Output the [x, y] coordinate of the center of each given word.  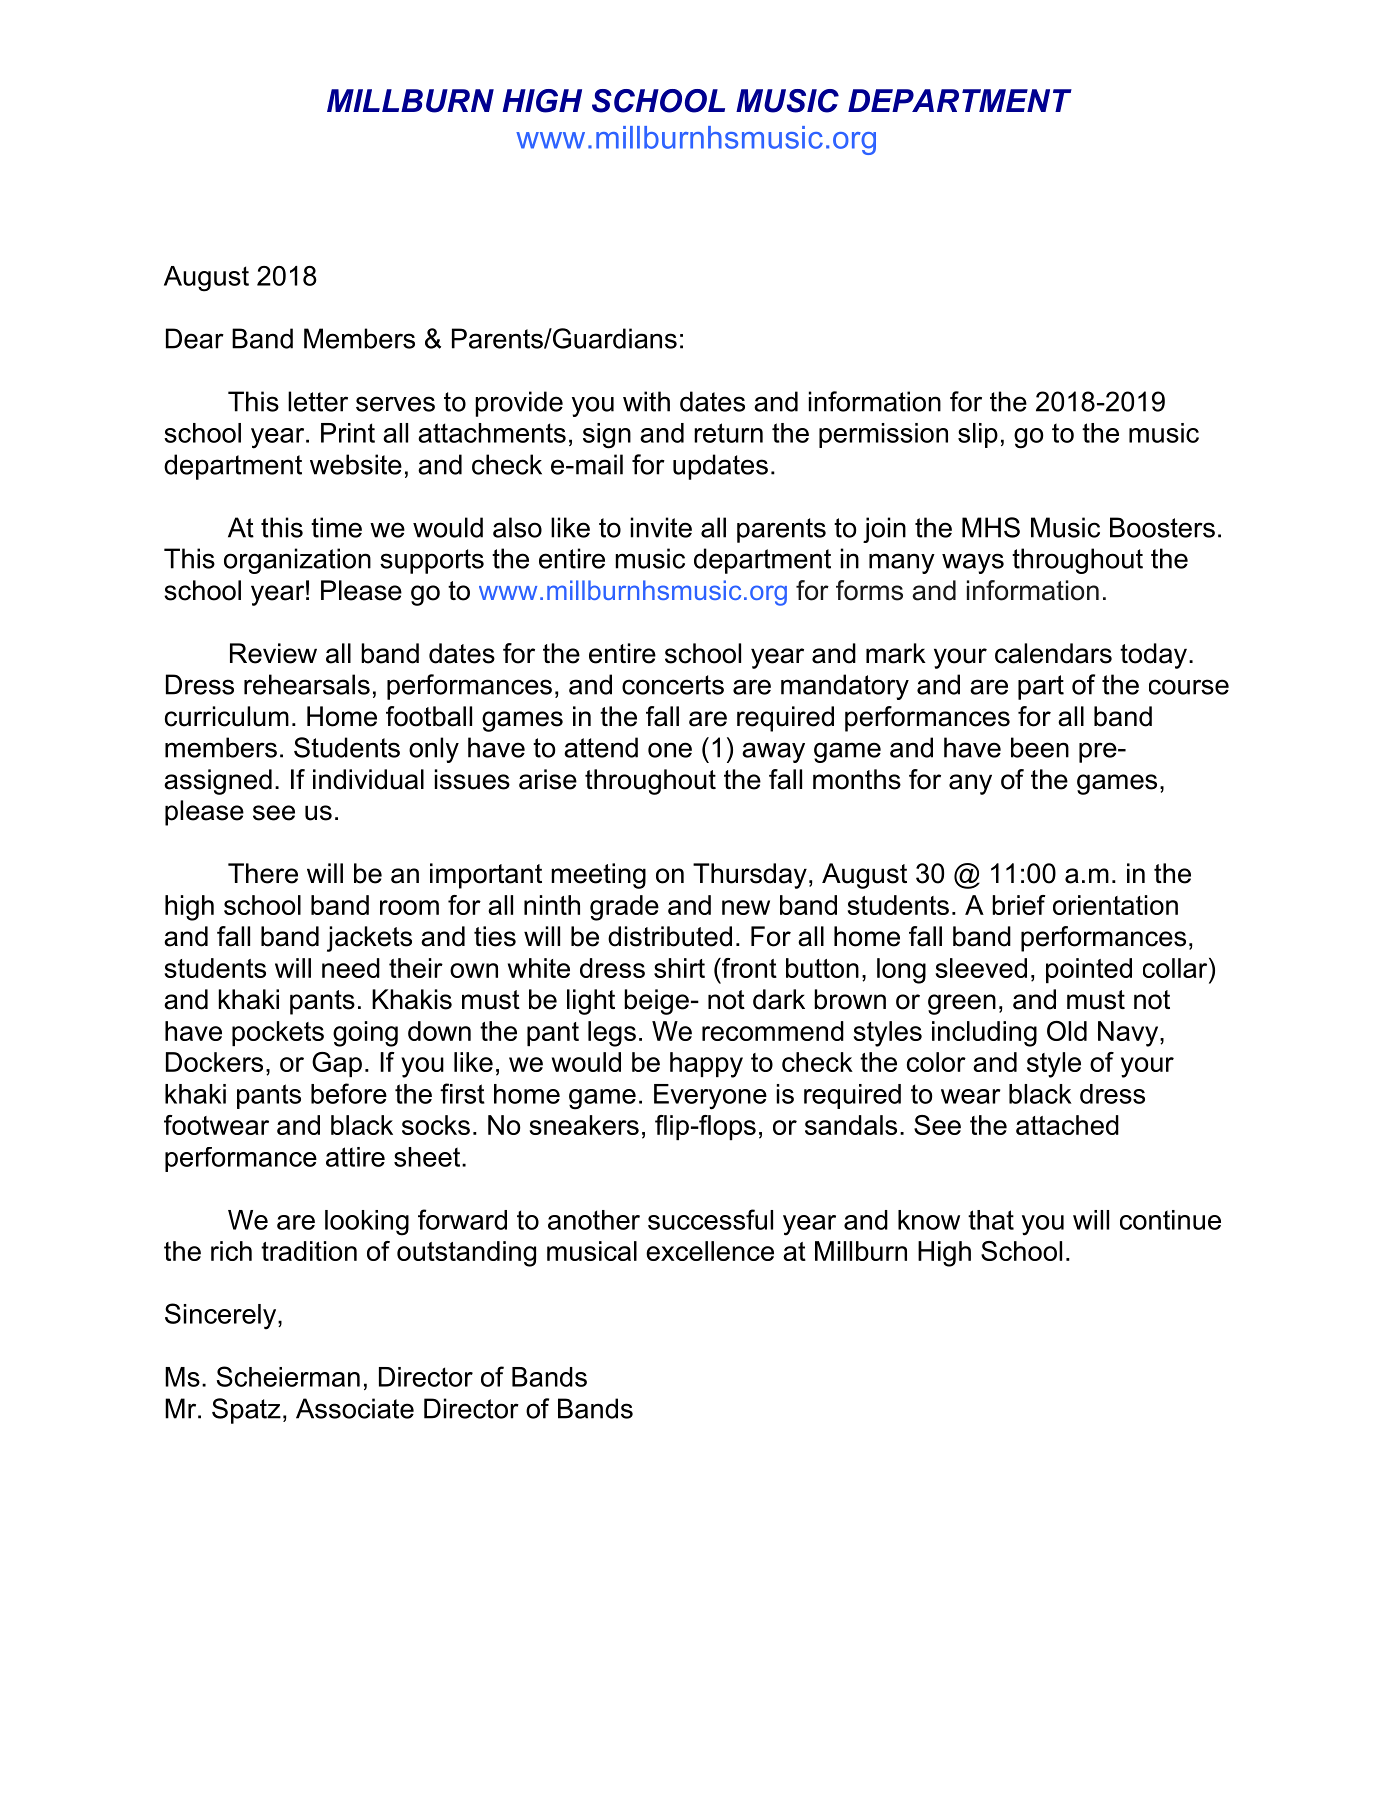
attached [1067, 1125]
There [263, 873]
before [349, 1093]
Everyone [710, 1097]
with [646, 401]
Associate [355, 1408]
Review [273, 653]
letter [318, 401]
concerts [673, 685]
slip [978, 435]
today [1153, 656]
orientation [1115, 905]
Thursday [750, 876]
